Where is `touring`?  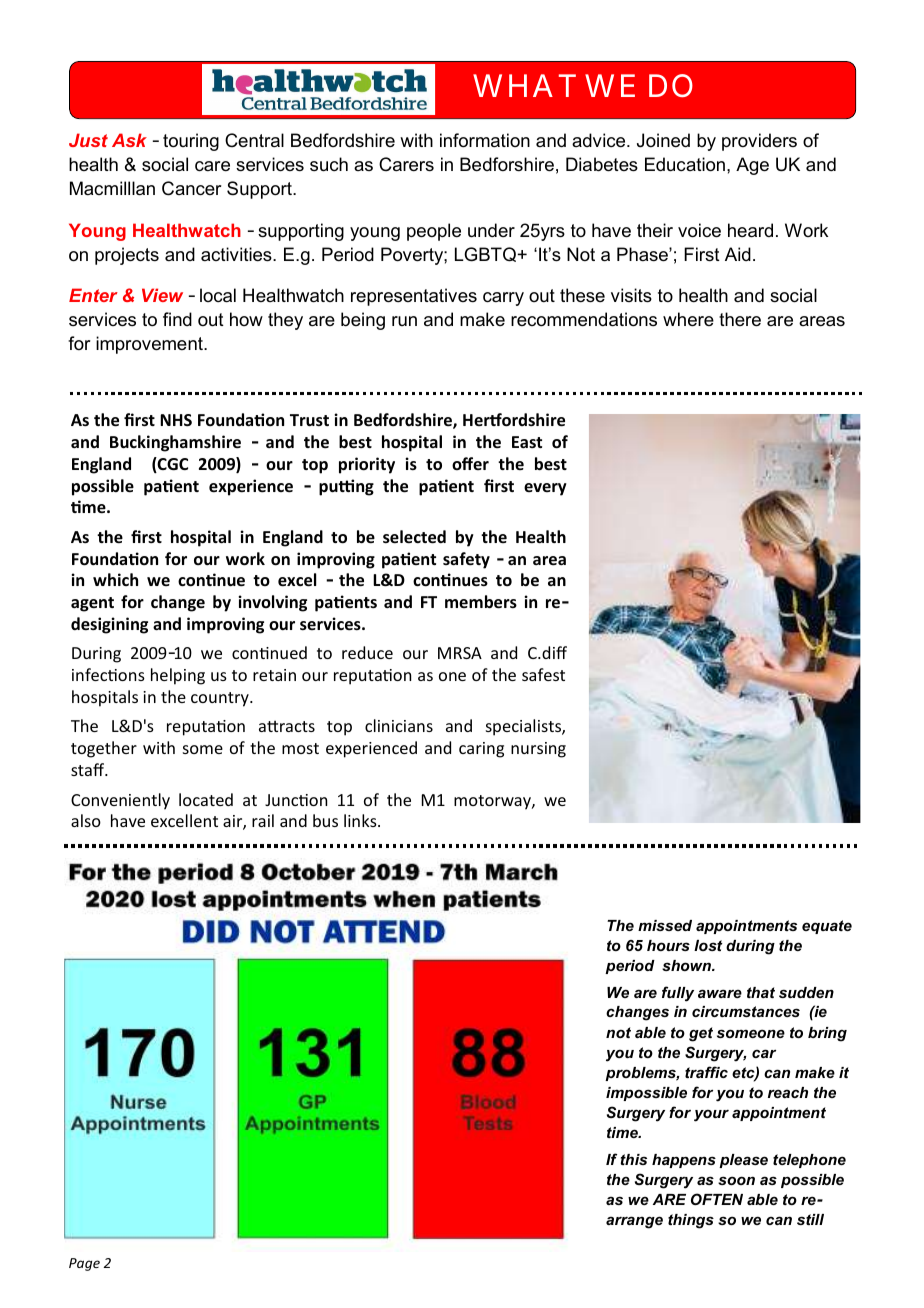 touring is located at coordinates (191, 142).
